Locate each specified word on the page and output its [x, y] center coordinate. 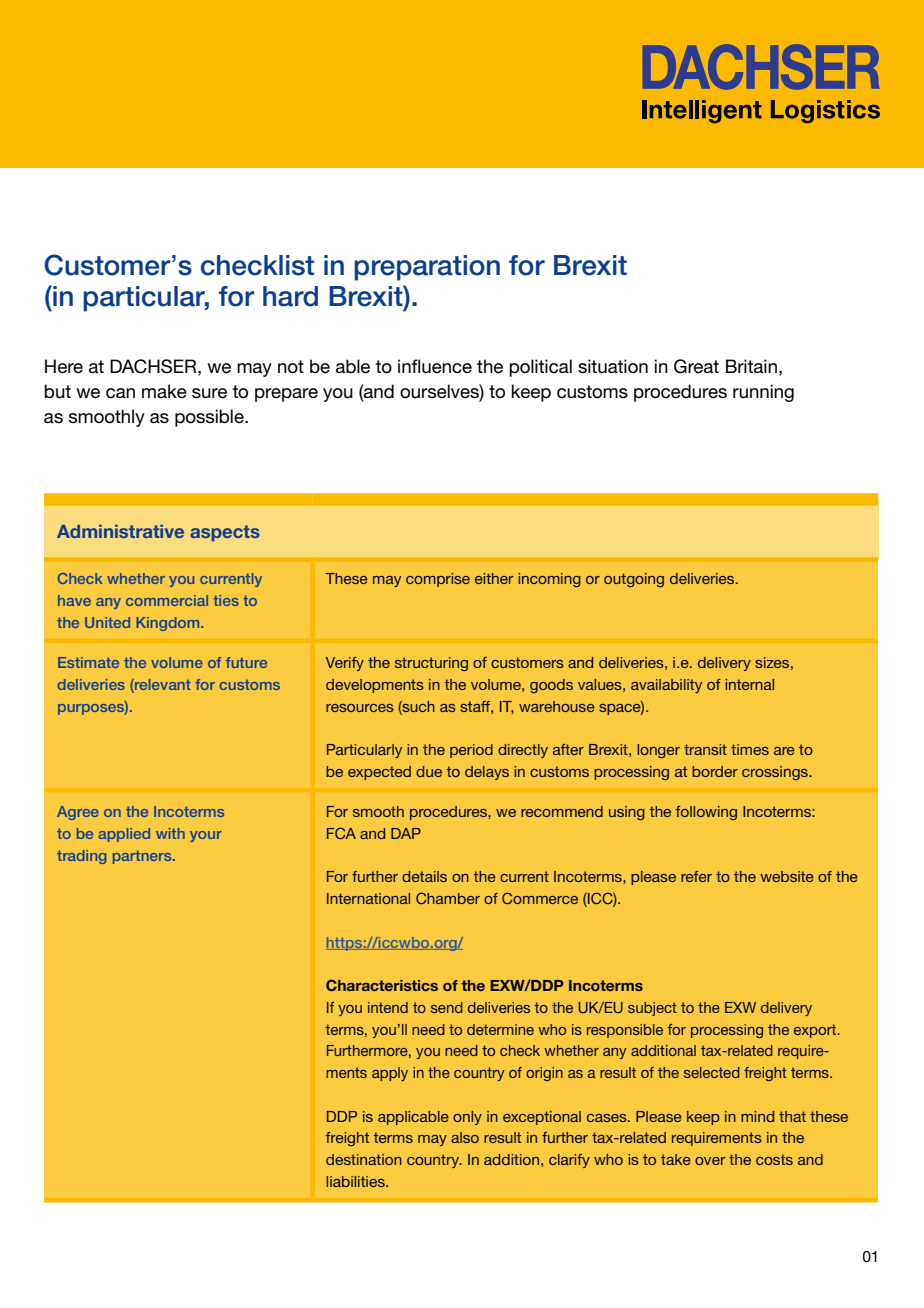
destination [364, 1159]
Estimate [88, 662]
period [471, 751]
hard [290, 296]
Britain [751, 366]
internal [749, 684]
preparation [427, 268]
